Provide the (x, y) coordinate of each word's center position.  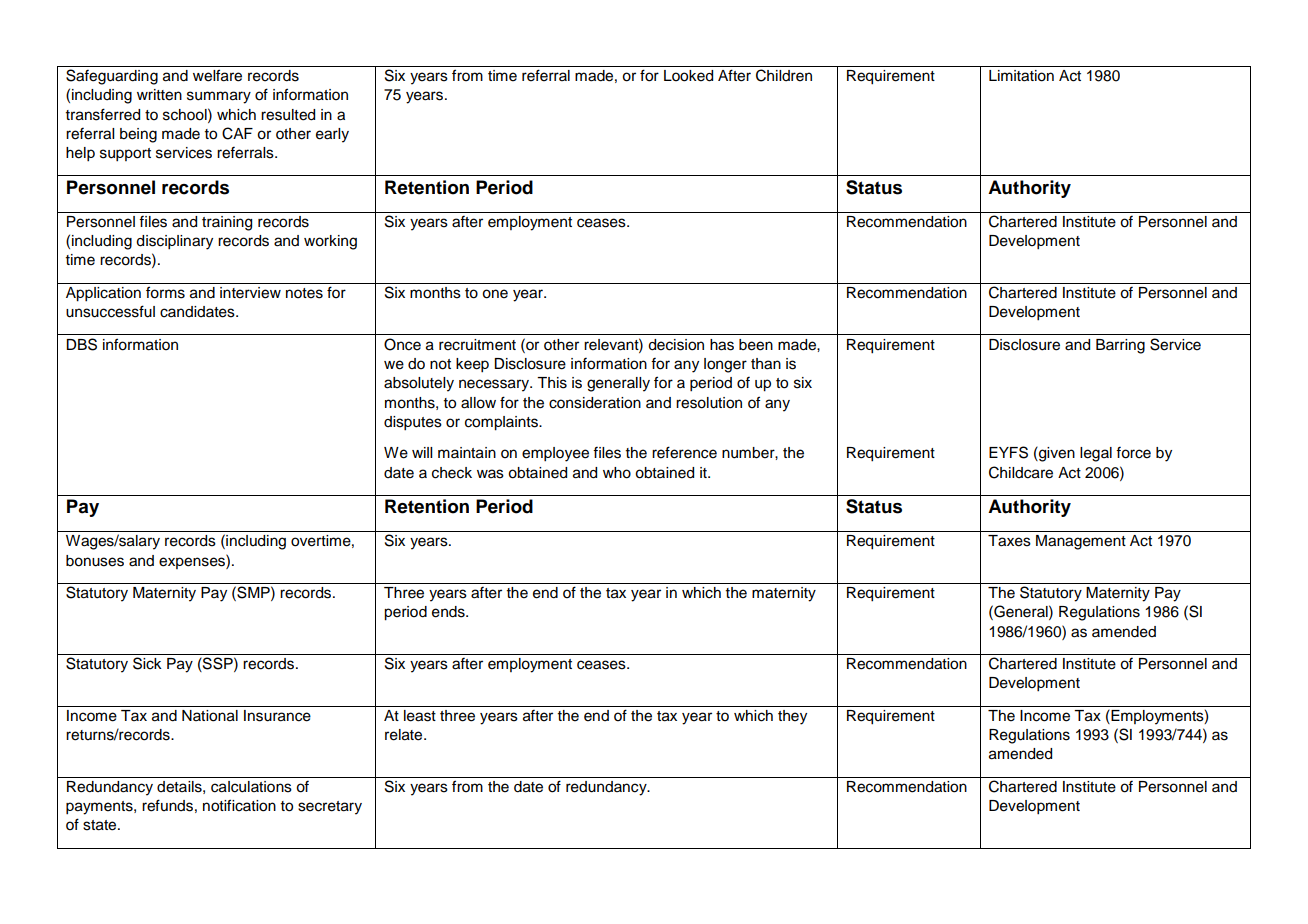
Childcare (1021, 472)
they (792, 717)
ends (449, 612)
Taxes (1009, 541)
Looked (688, 76)
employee (555, 454)
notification (239, 805)
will (422, 452)
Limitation (1021, 76)
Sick (147, 663)
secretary (330, 808)
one (495, 294)
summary (219, 97)
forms (165, 292)
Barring (1120, 346)
